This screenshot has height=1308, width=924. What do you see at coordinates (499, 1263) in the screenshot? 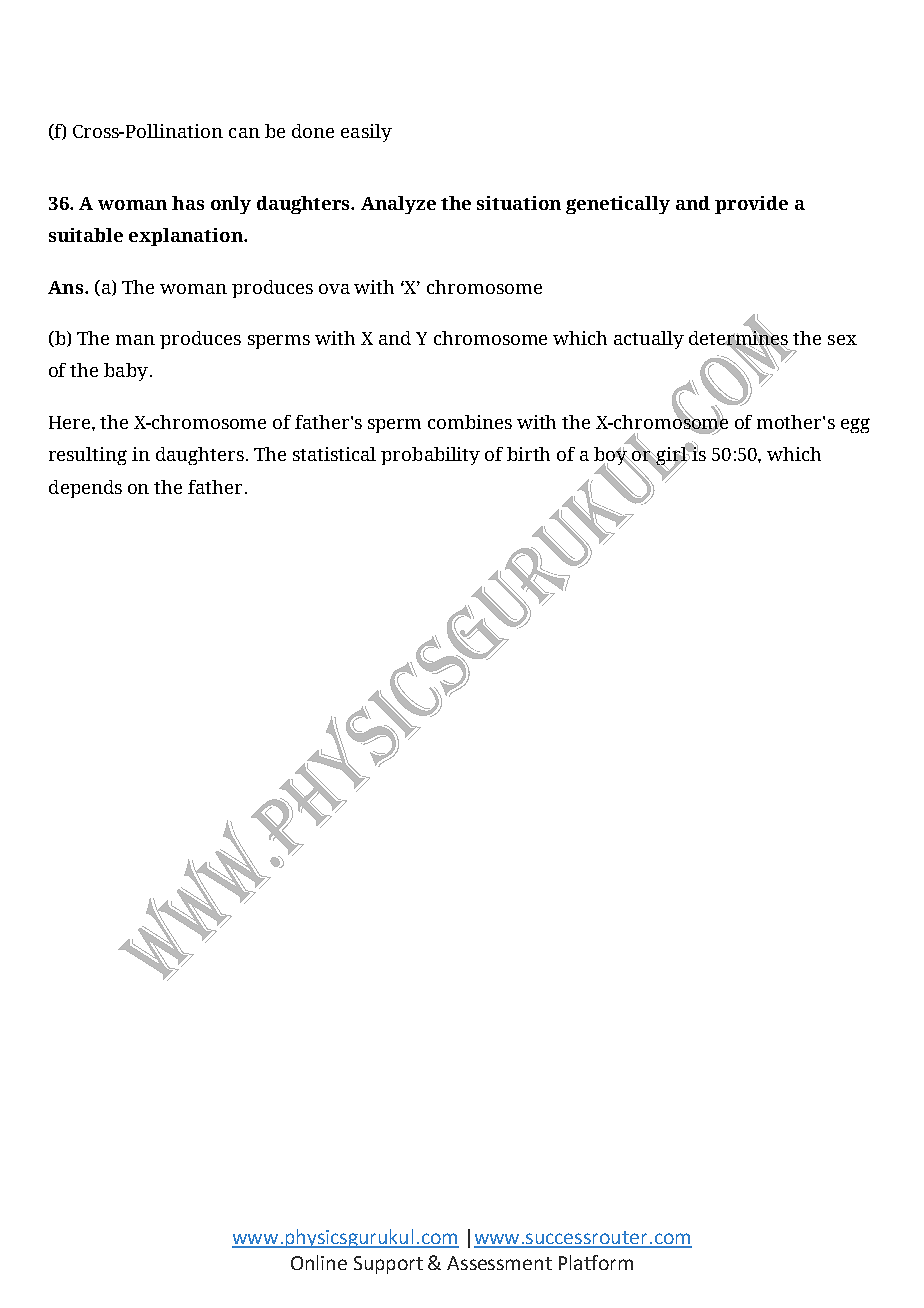
I see `Assessment` at bounding box center [499, 1263].
